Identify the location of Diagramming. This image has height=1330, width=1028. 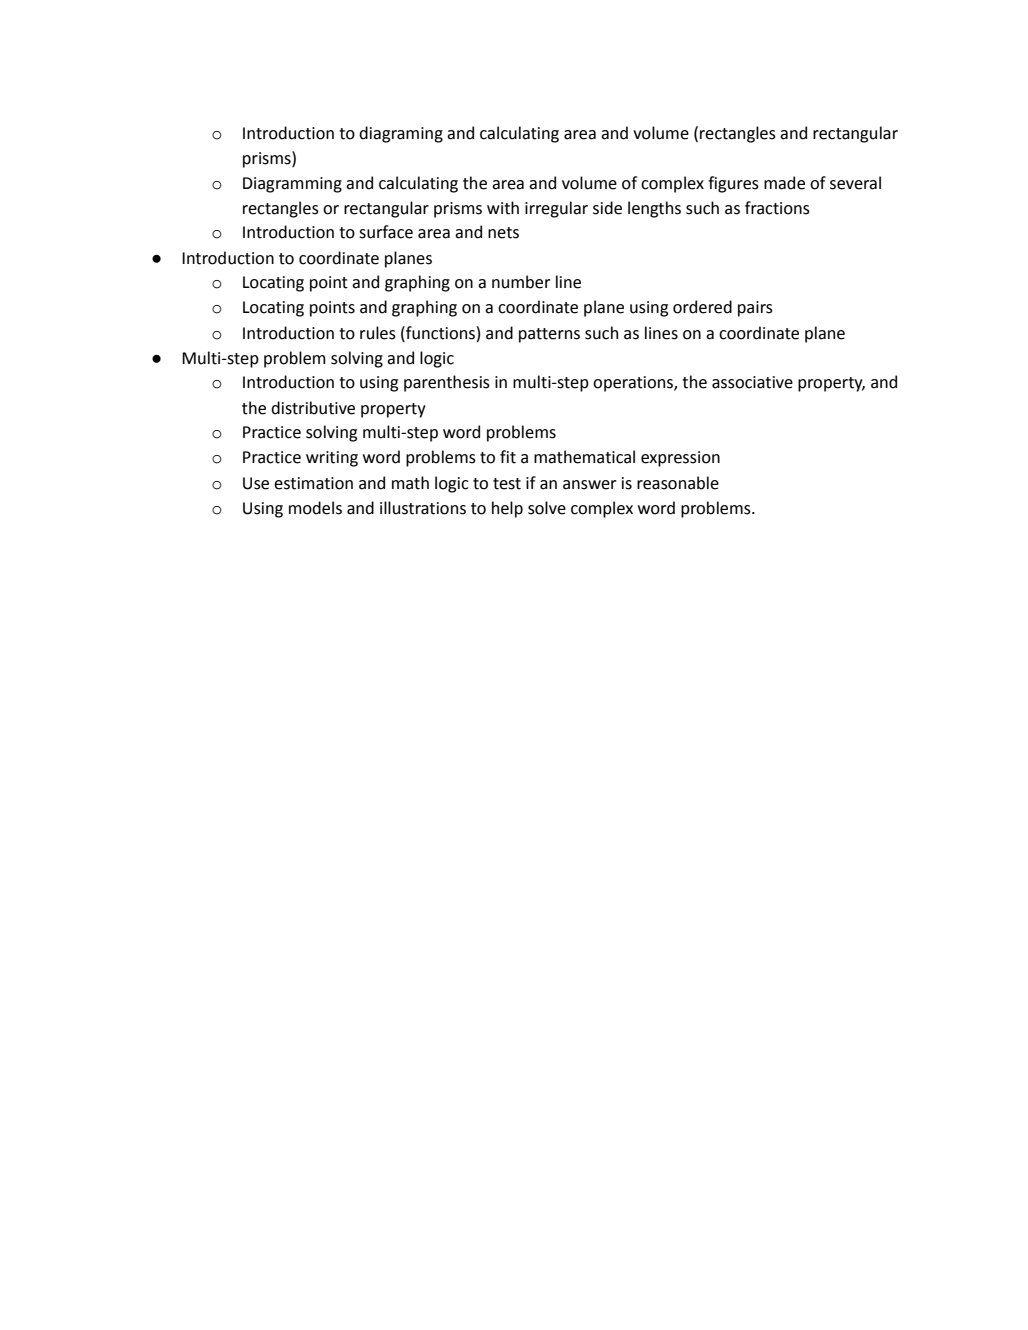
(292, 185).
